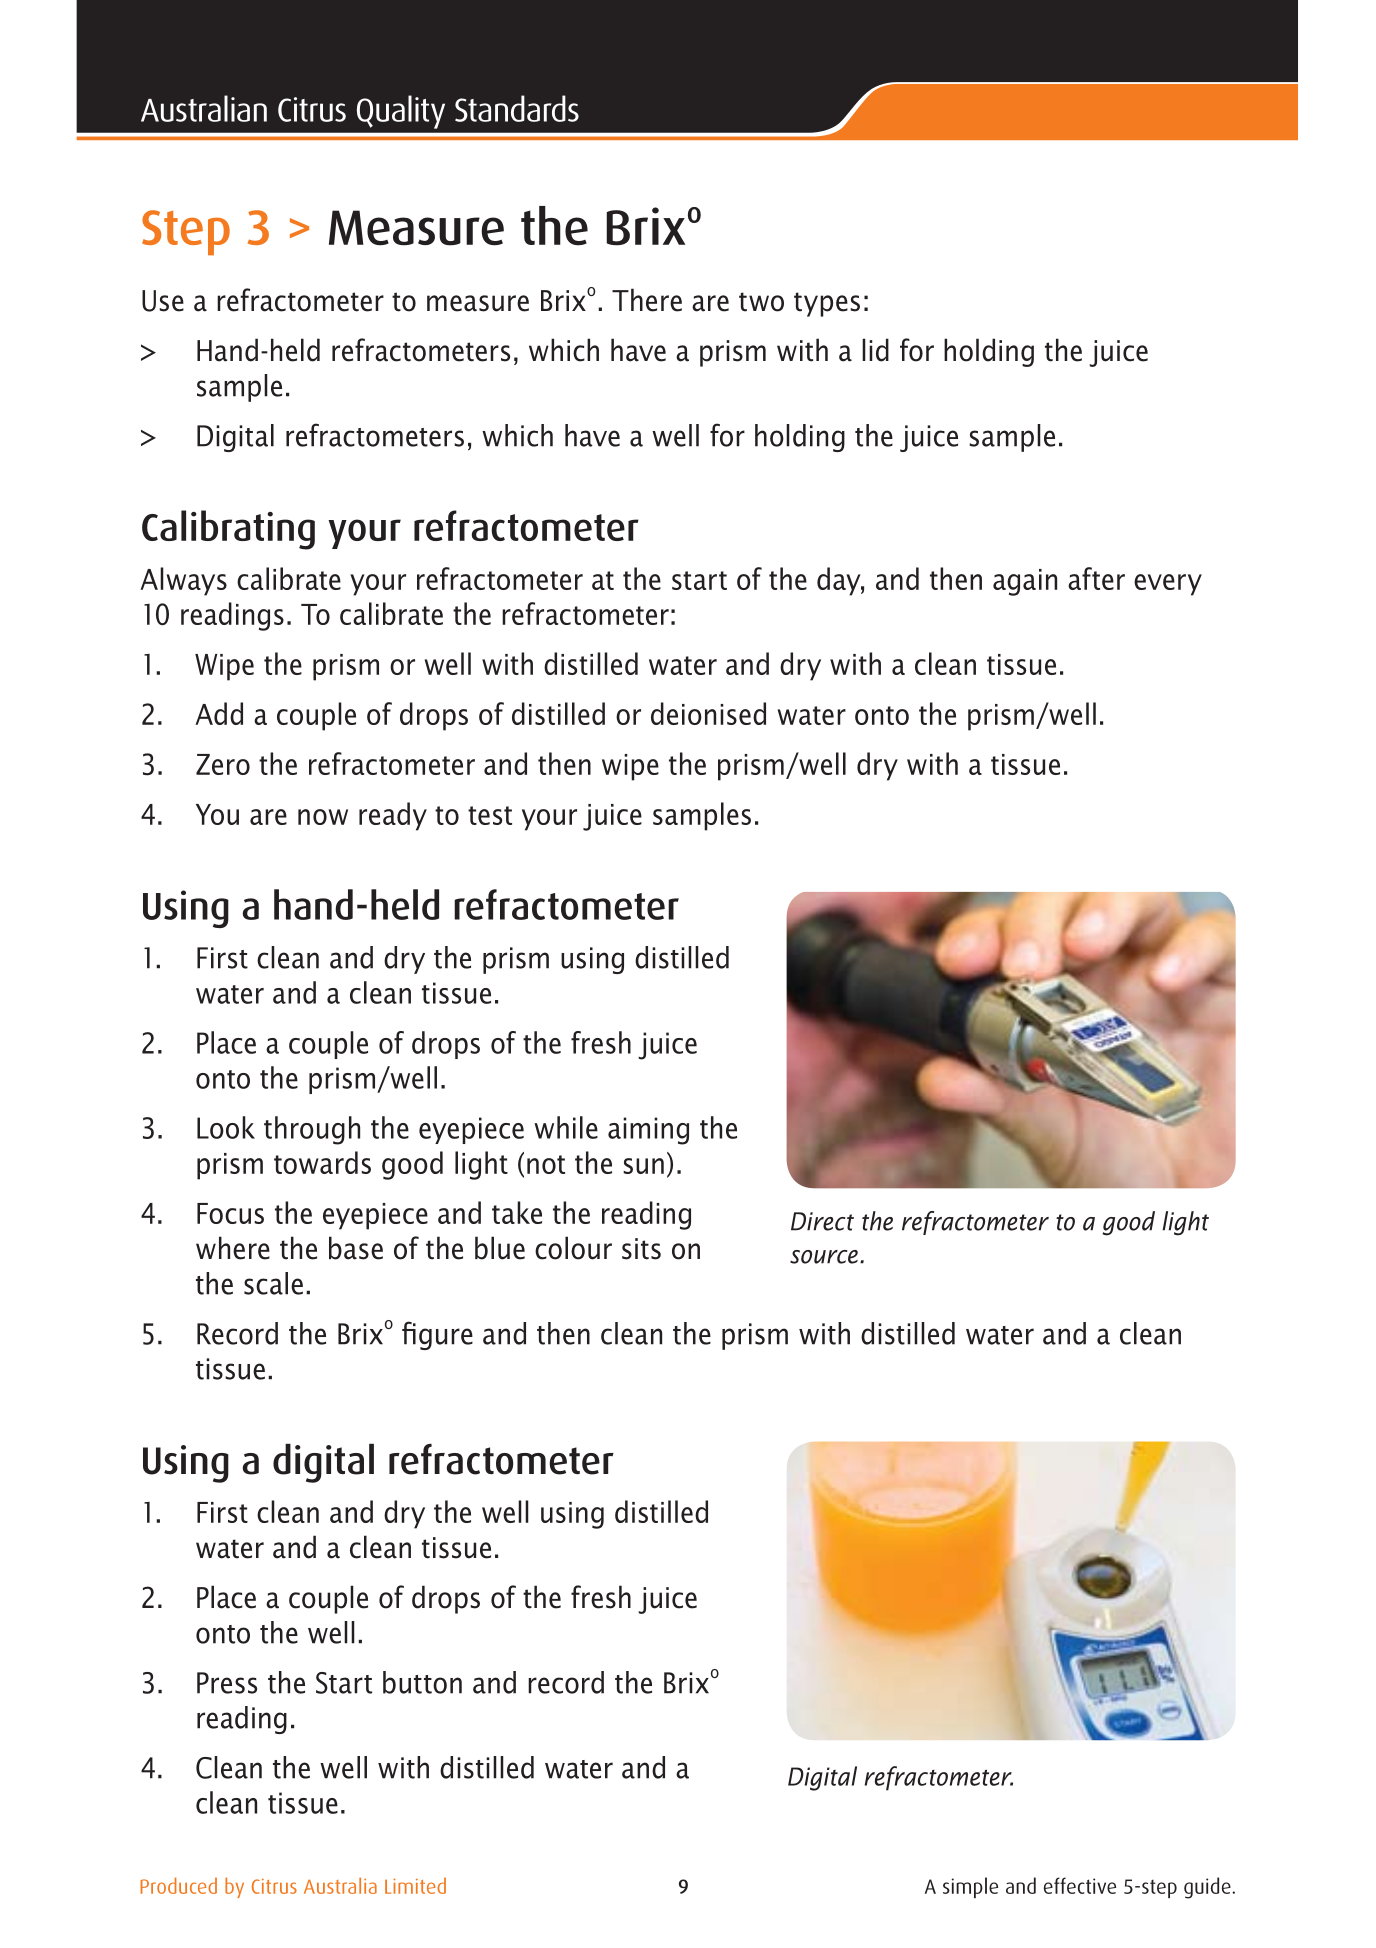 This screenshot has height=1948, width=1376. Describe the element at coordinates (415, 1886) in the screenshot. I see `Limited` at that location.
